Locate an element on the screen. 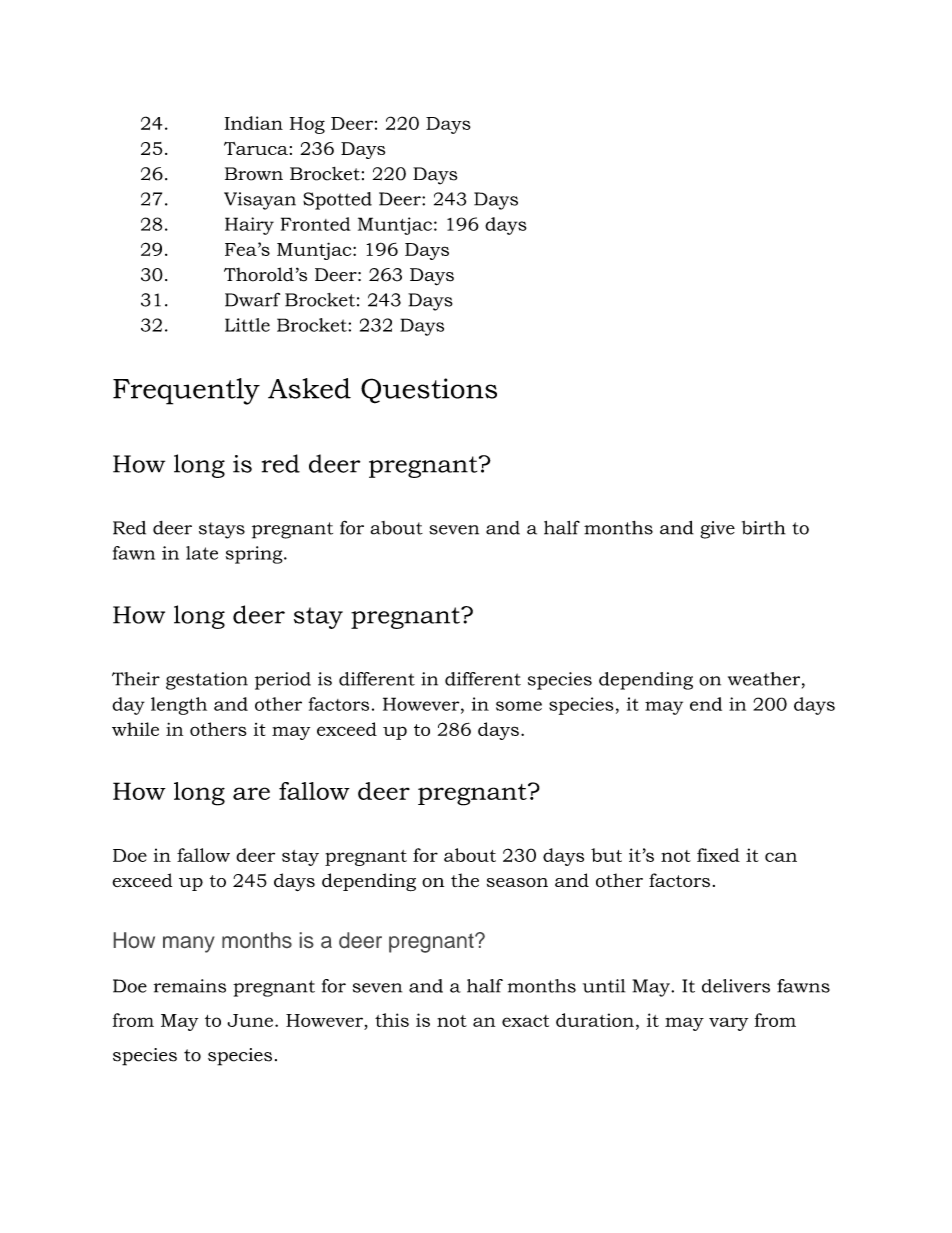  Hog is located at coordinates (307, 125).
